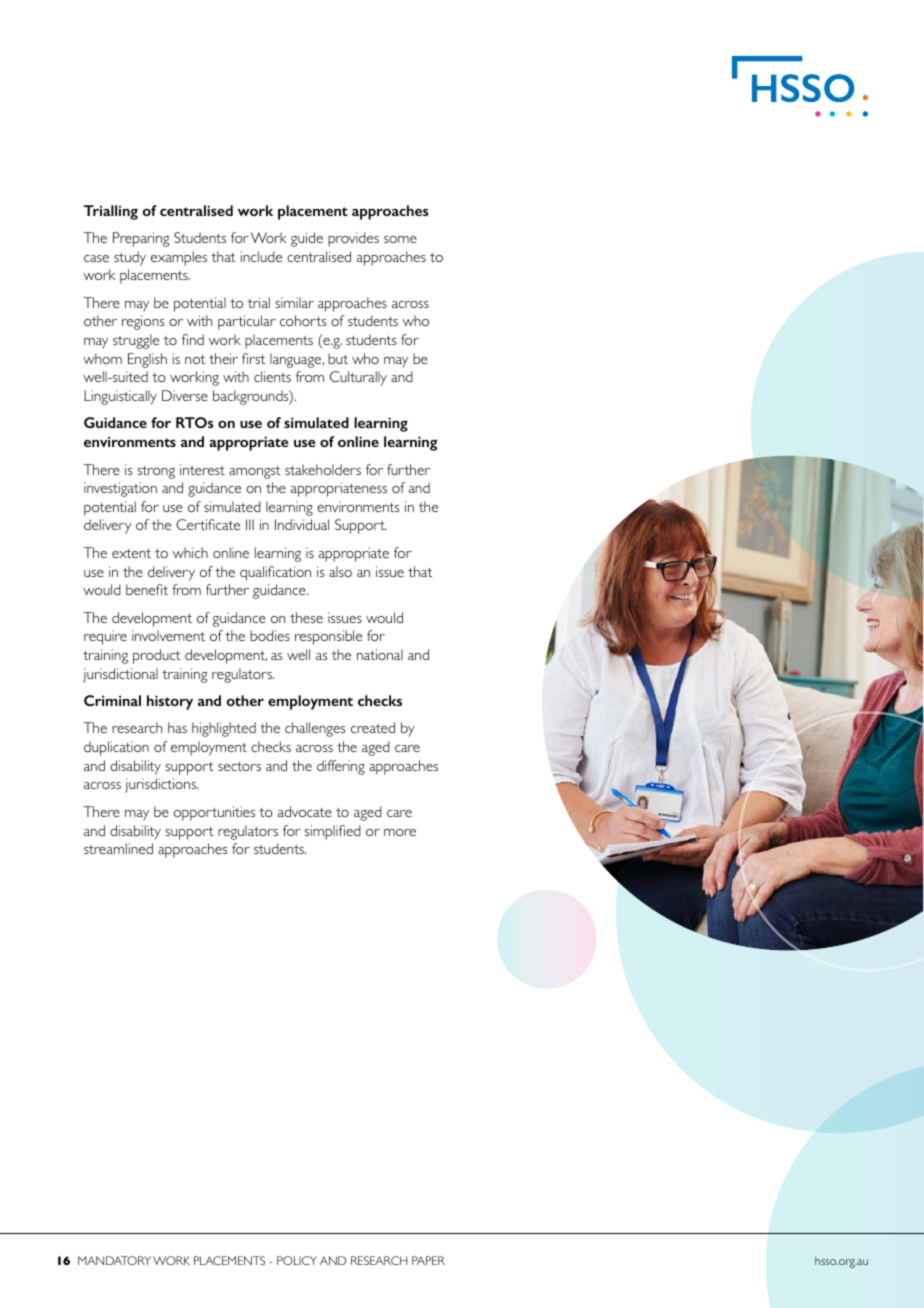  What do you see at coordinates (261, 256) in the screenshot?
I see `include` at bounding box center [261, 256].
